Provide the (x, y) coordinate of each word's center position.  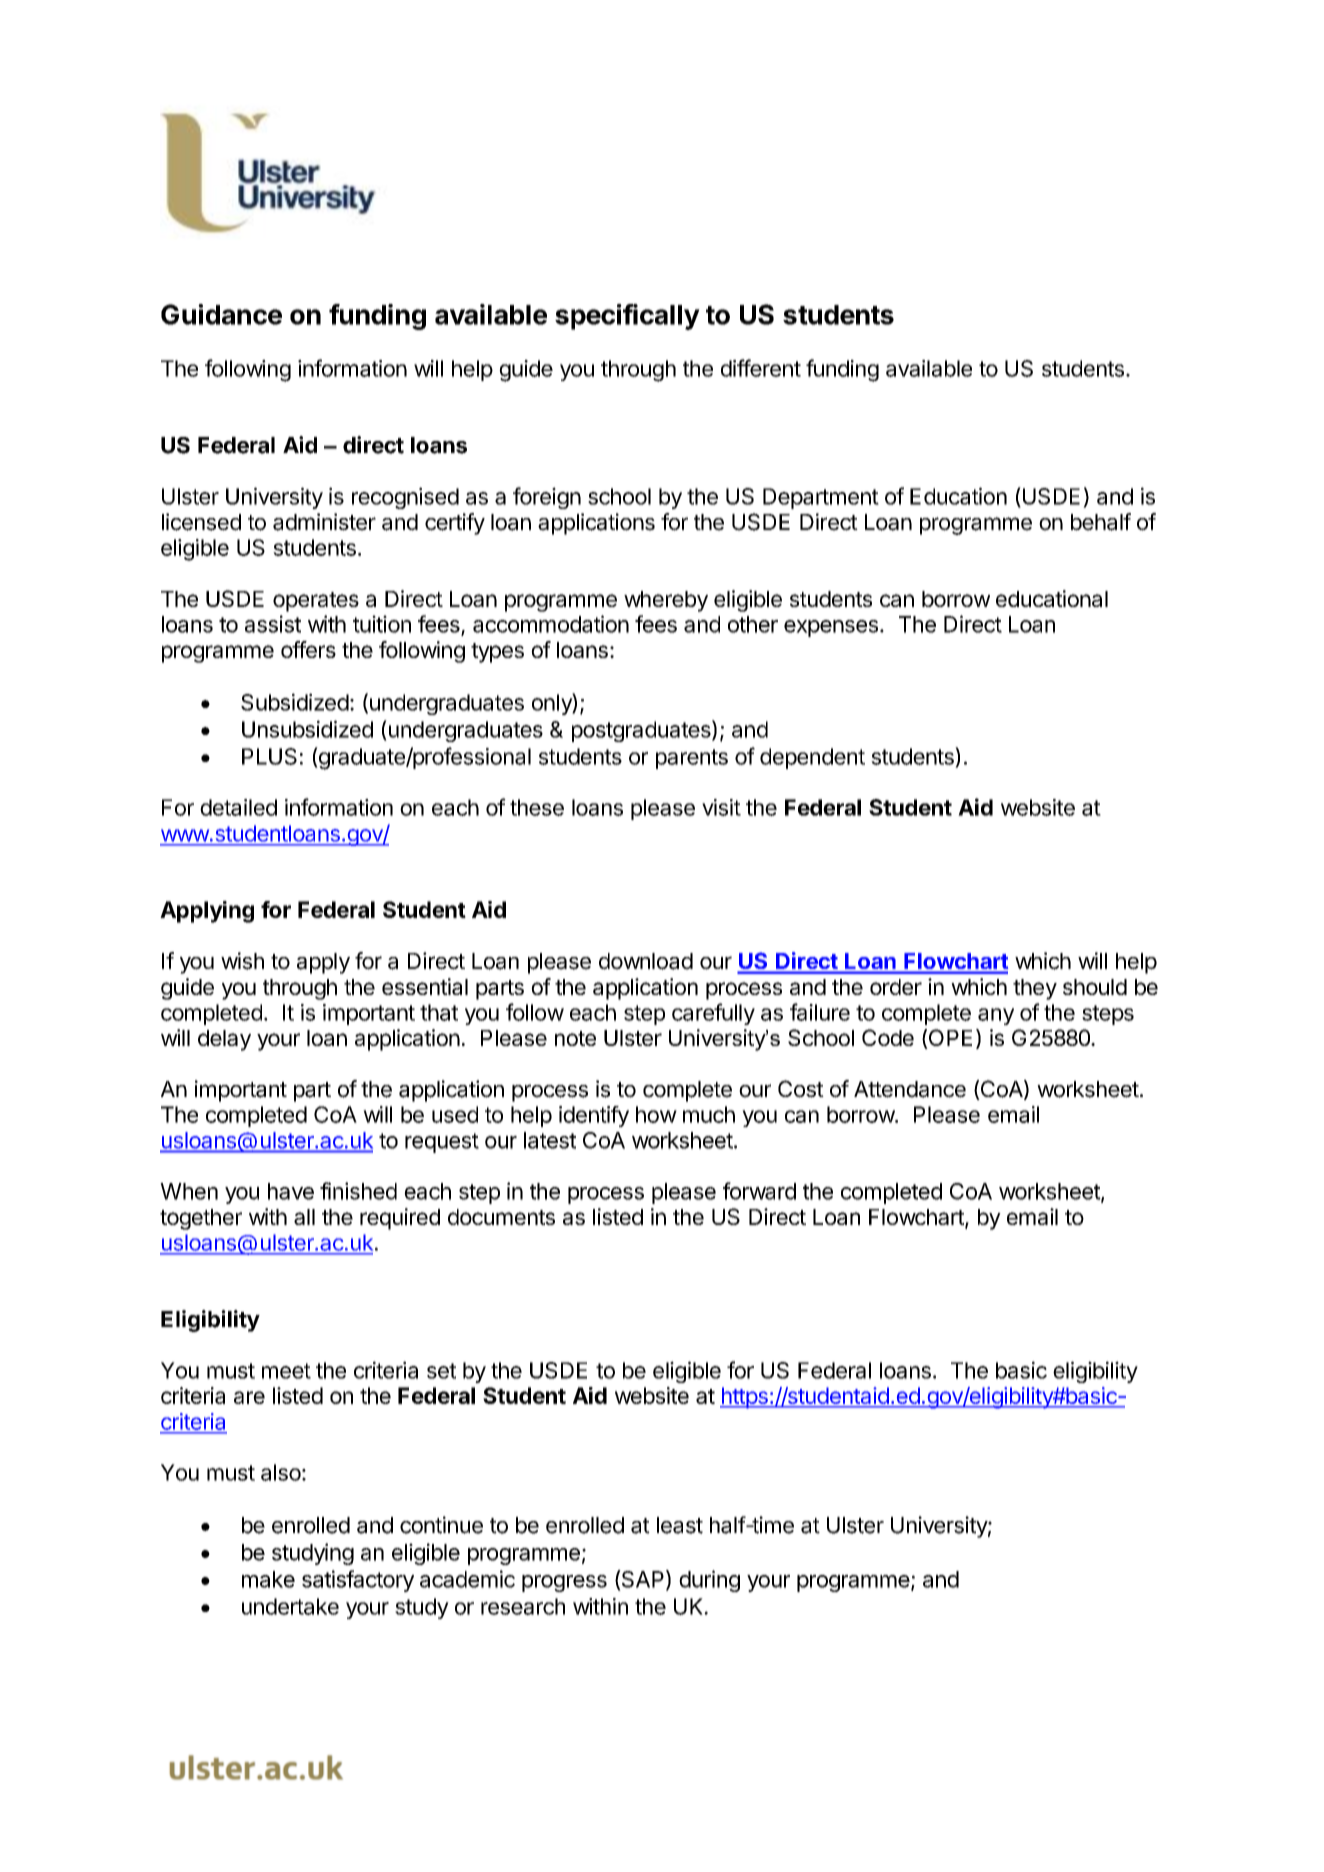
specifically (627, 317)
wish (242, 961)
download (646, 961)
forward (759, 1191)
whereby (666, 601)
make (268, 1579)
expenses (831, 628)
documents (501, 1217)
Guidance (221, 314)
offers (308, 649)
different (761, 368)
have (291, 1191)
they (1035, 989)
